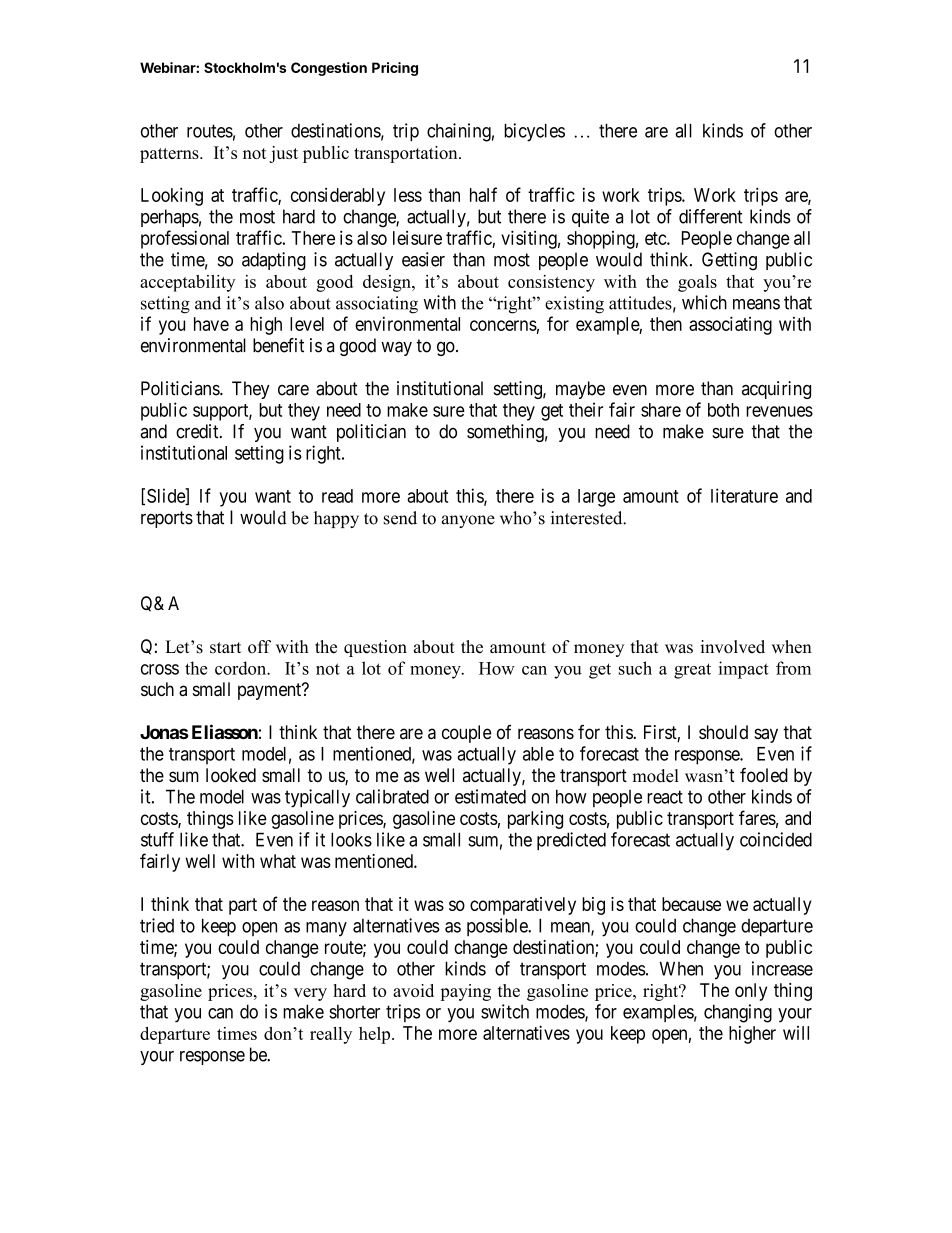  Describe the element at coordinates (723, 410) in the screenshot. I see `both` at that location.
